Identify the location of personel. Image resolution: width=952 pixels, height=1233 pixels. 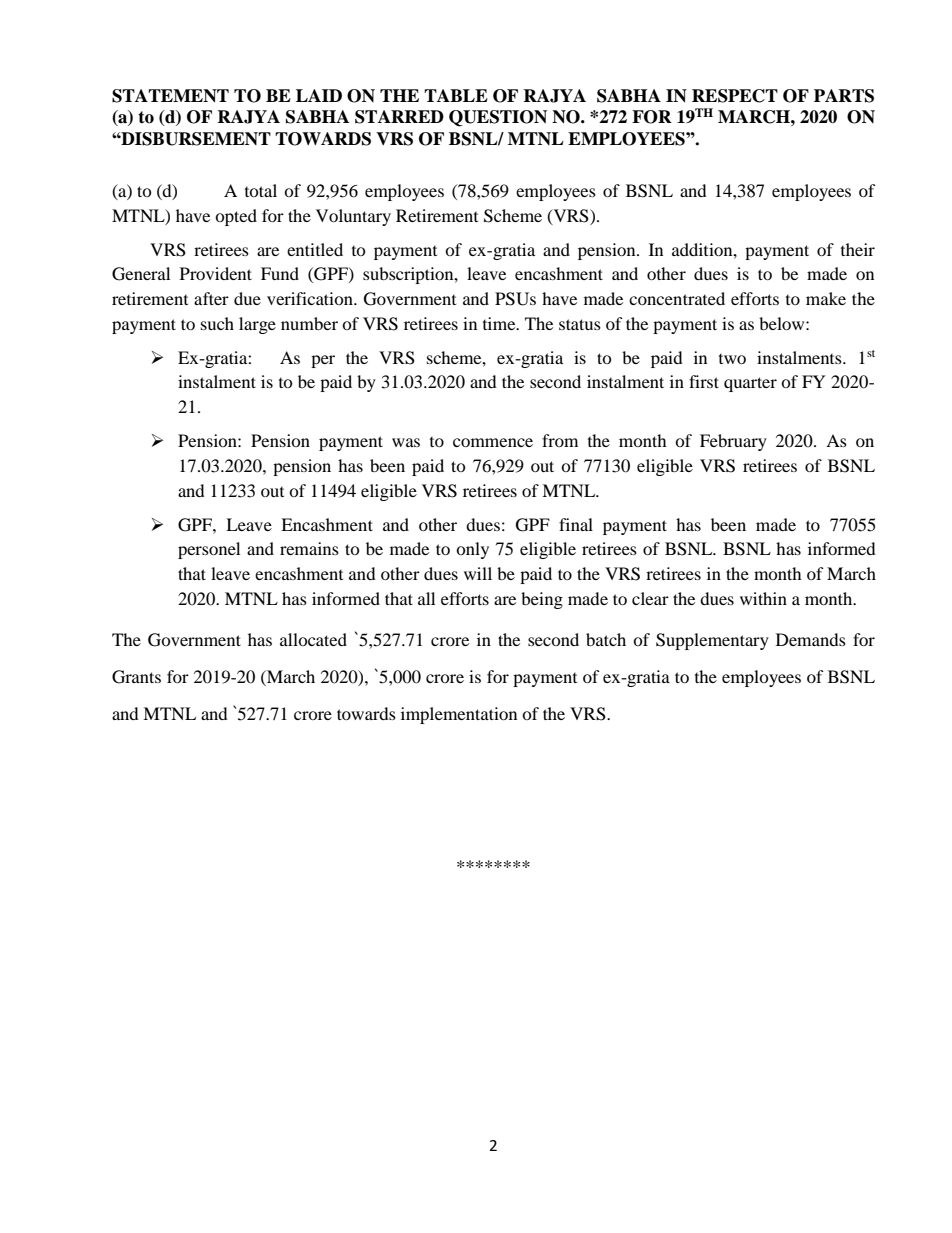
(209, 550).
